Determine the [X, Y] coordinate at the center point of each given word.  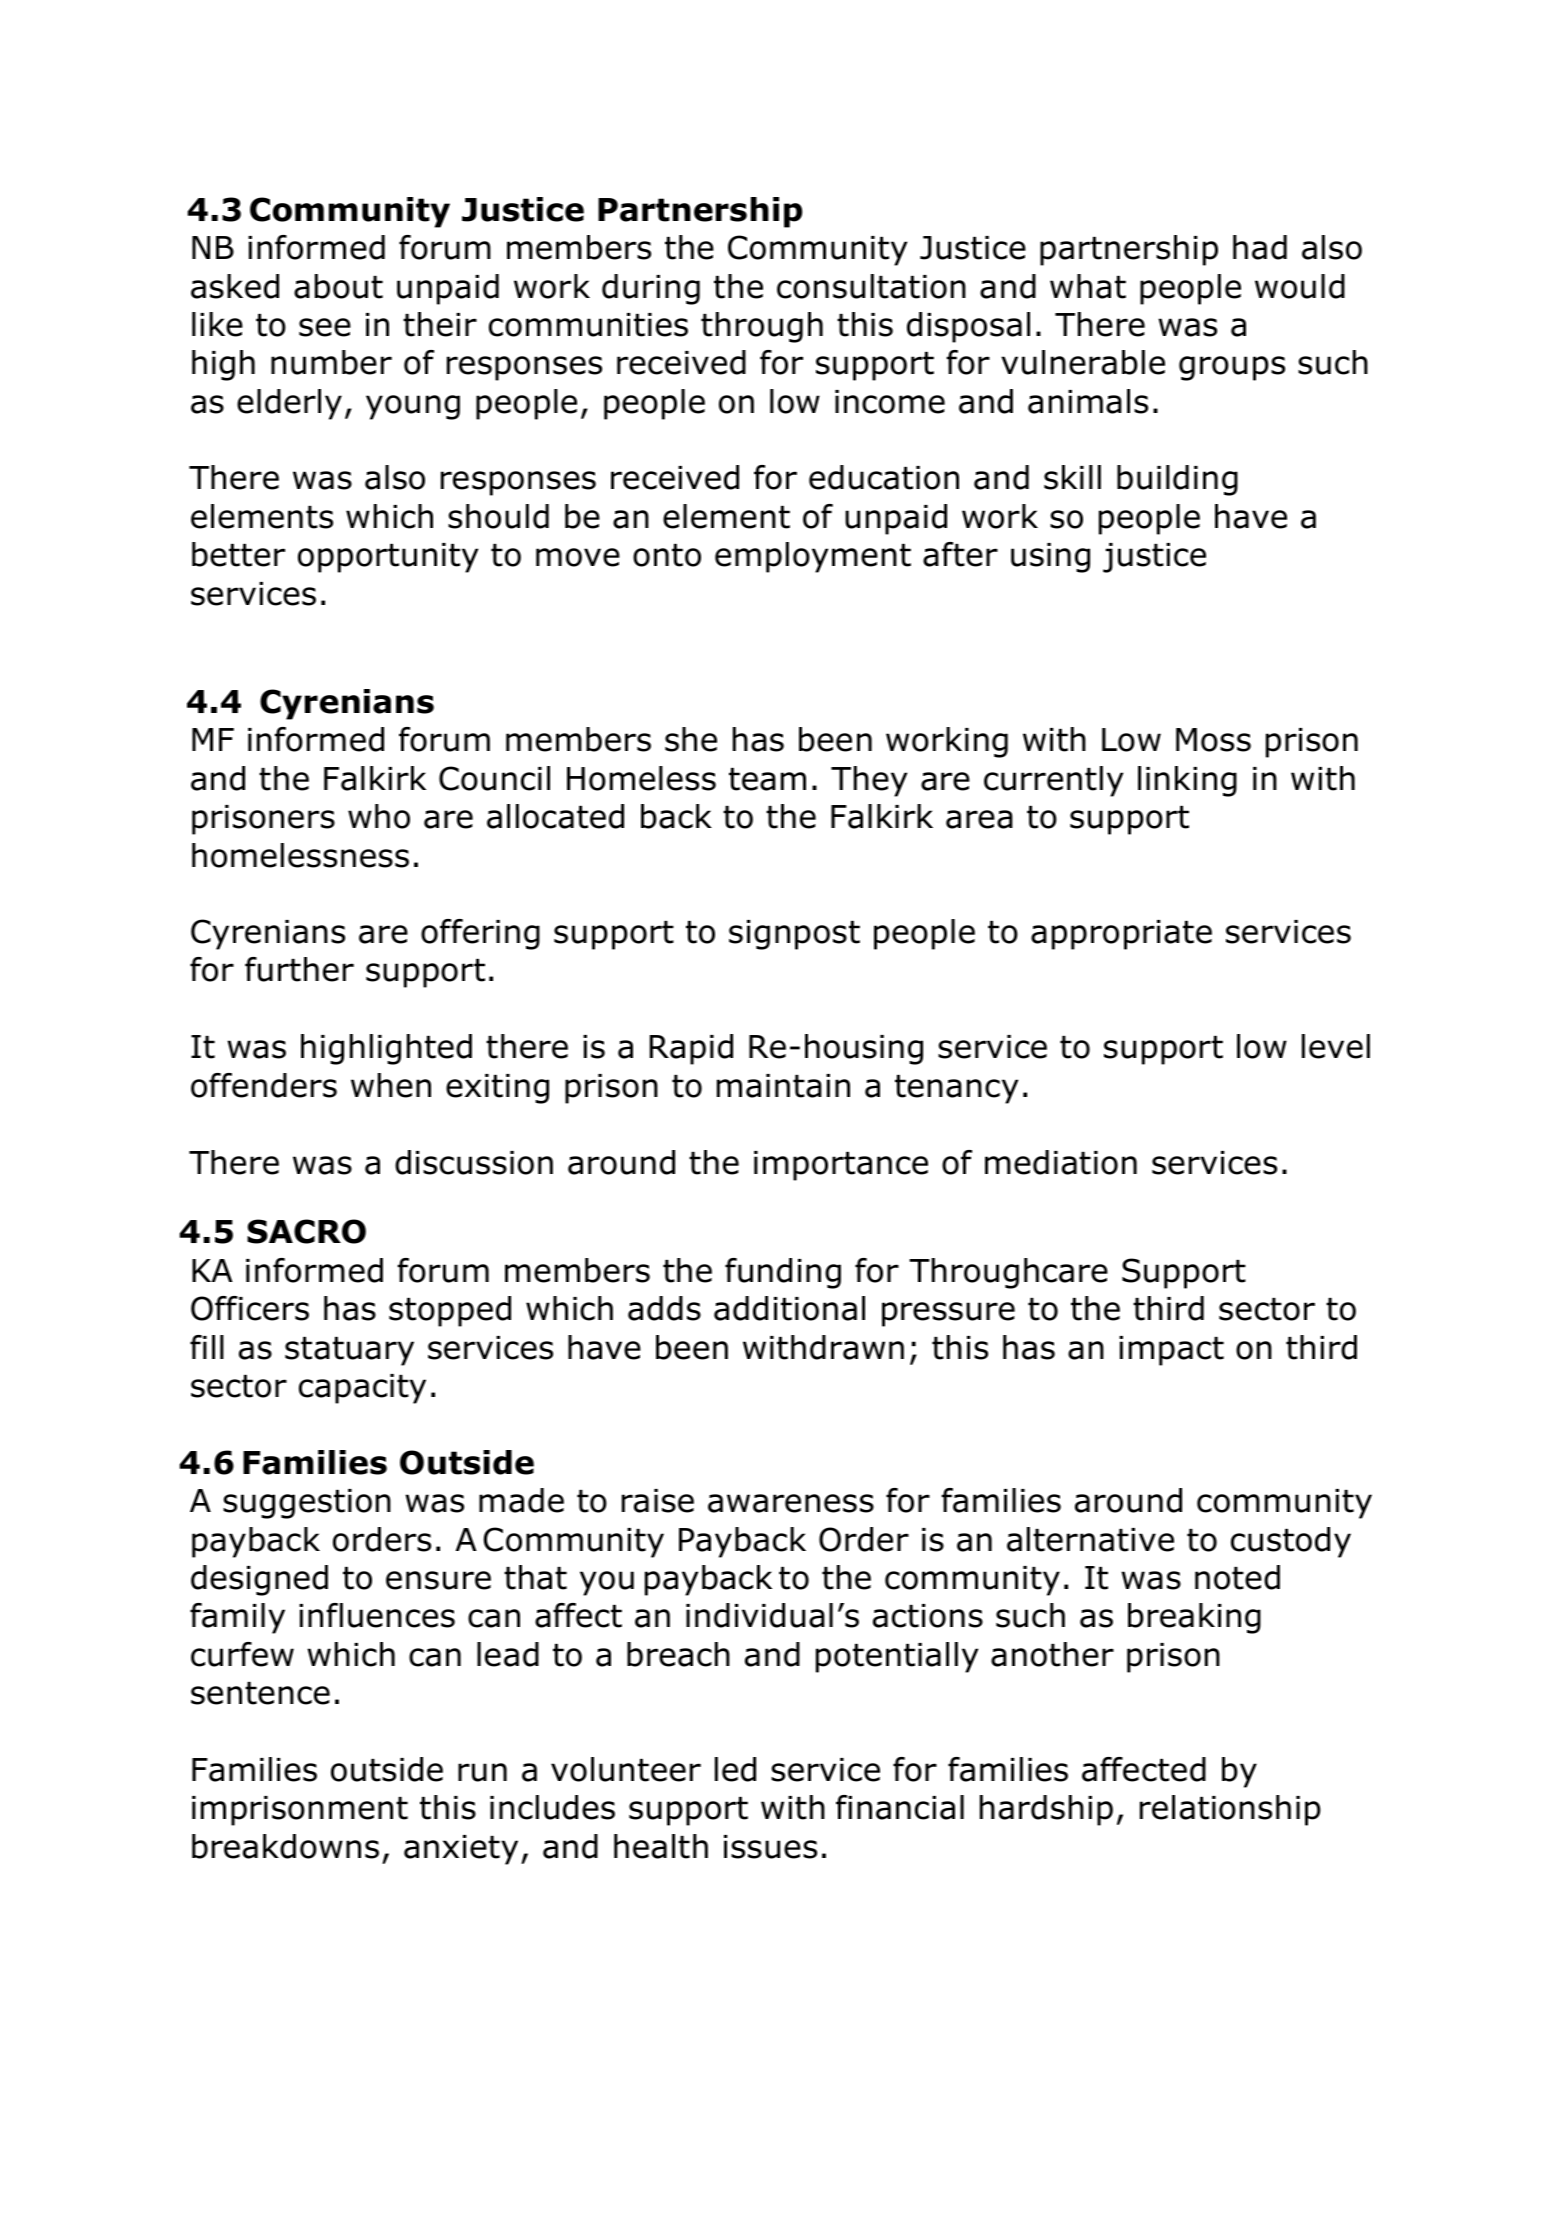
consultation [871, 286]
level [1336, 1046]
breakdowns [285, 1846]
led [735, 1769]
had [1260, 247]
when [391, 1085]
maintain [783, 1086]
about [338, 286]
